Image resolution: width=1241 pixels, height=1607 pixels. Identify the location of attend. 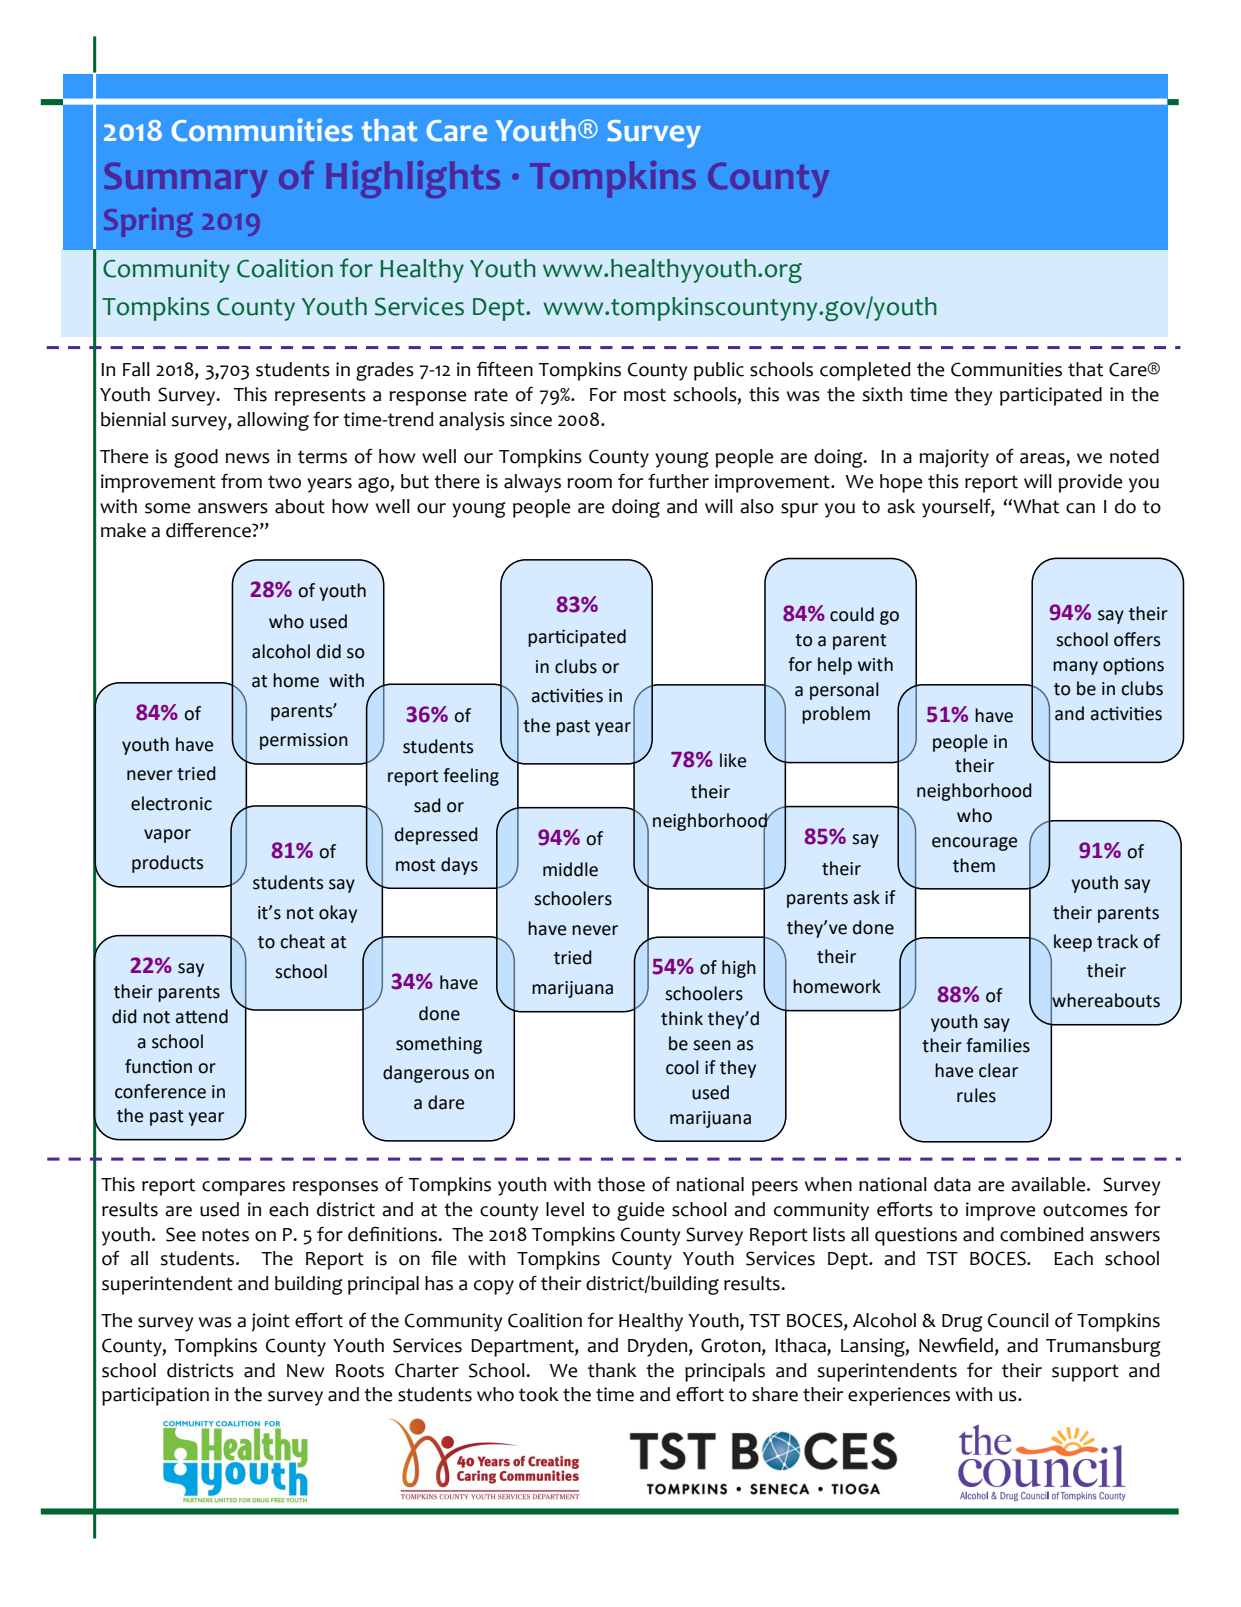
(202, 1016).
